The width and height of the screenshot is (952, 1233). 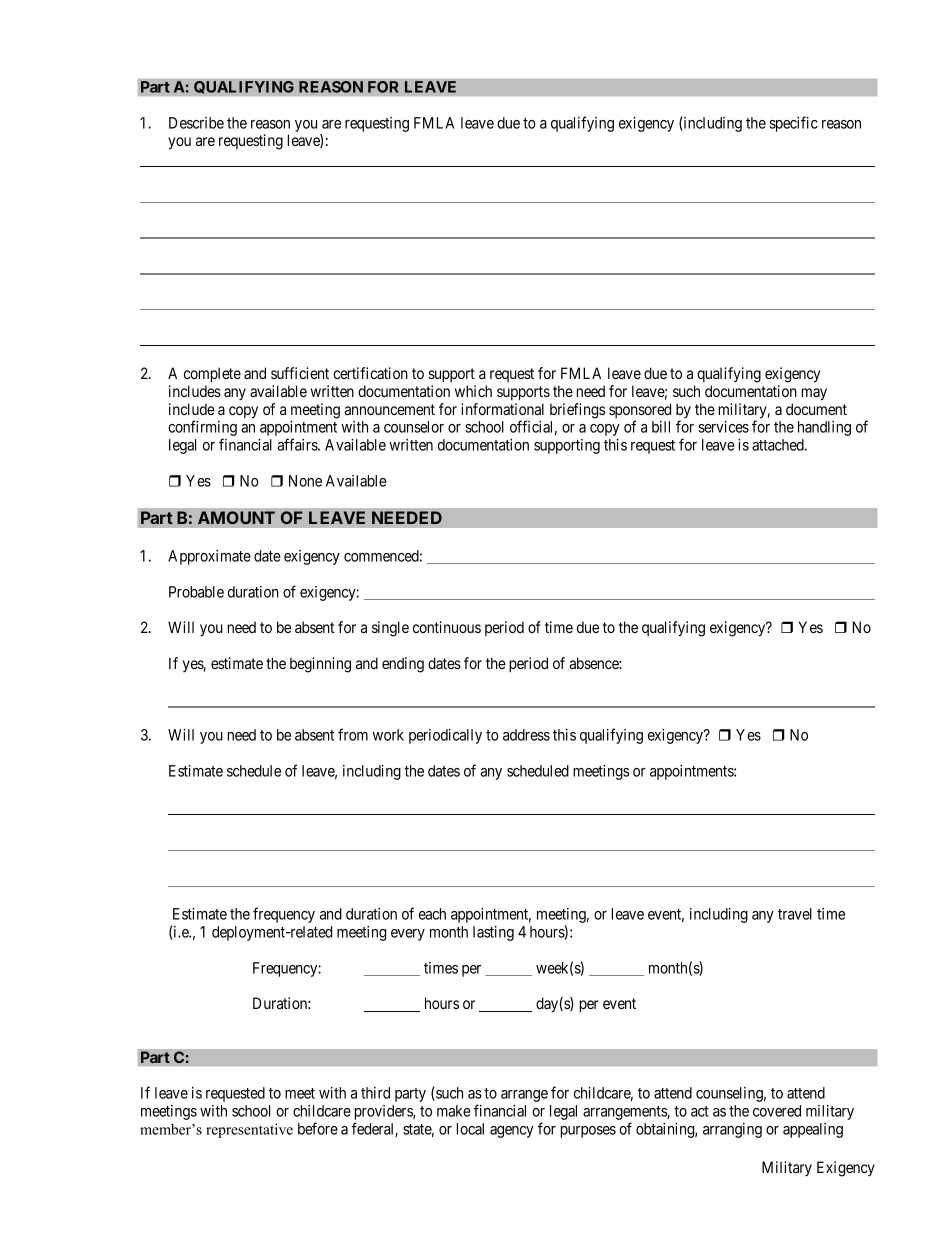 What do you see at coordinates (512, 1132) in the screenshot?
I see `agency` at bounding box center [512, 1132].
